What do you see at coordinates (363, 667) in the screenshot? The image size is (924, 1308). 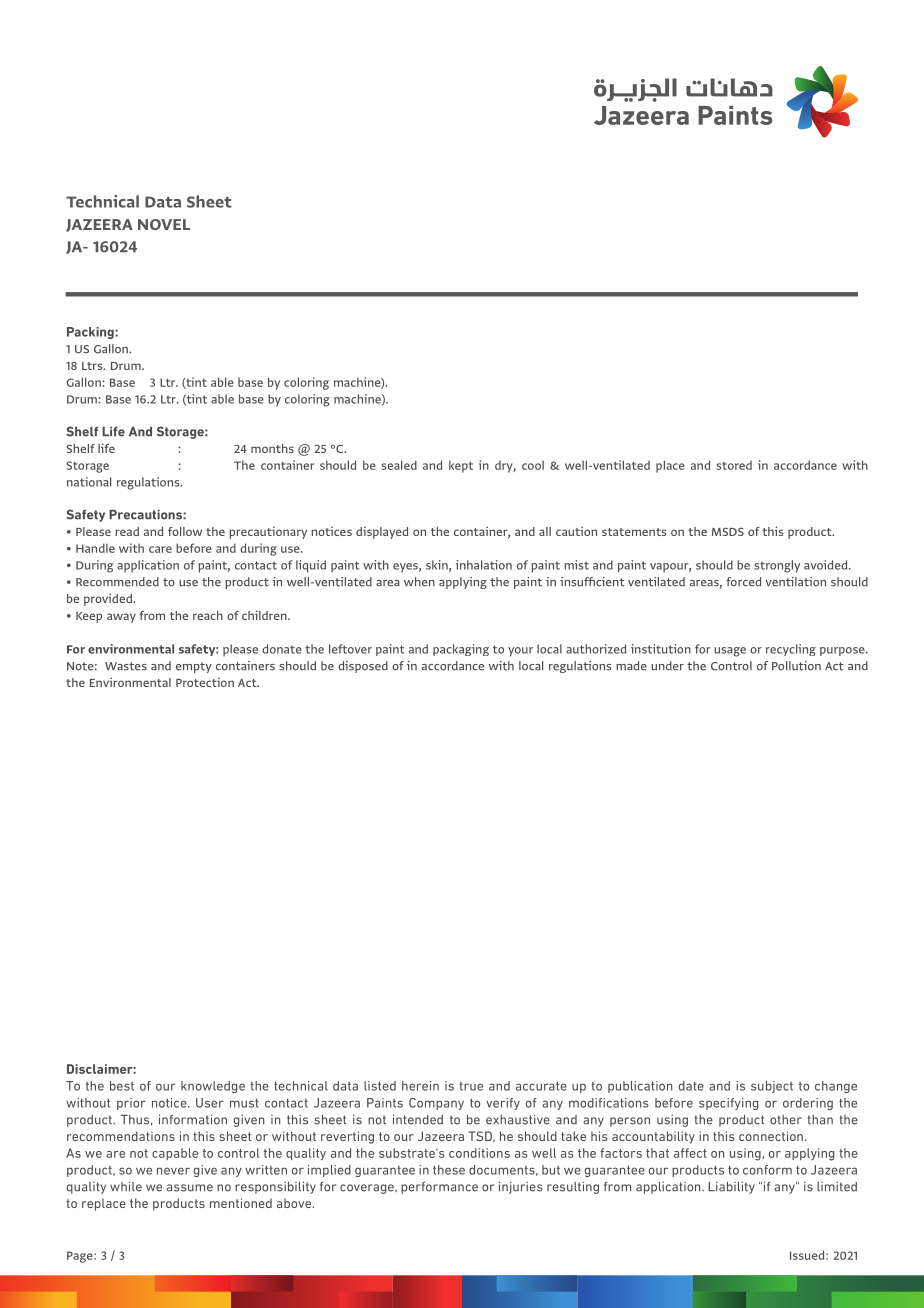 I see `disposed` at bounding box center [363, 667].
